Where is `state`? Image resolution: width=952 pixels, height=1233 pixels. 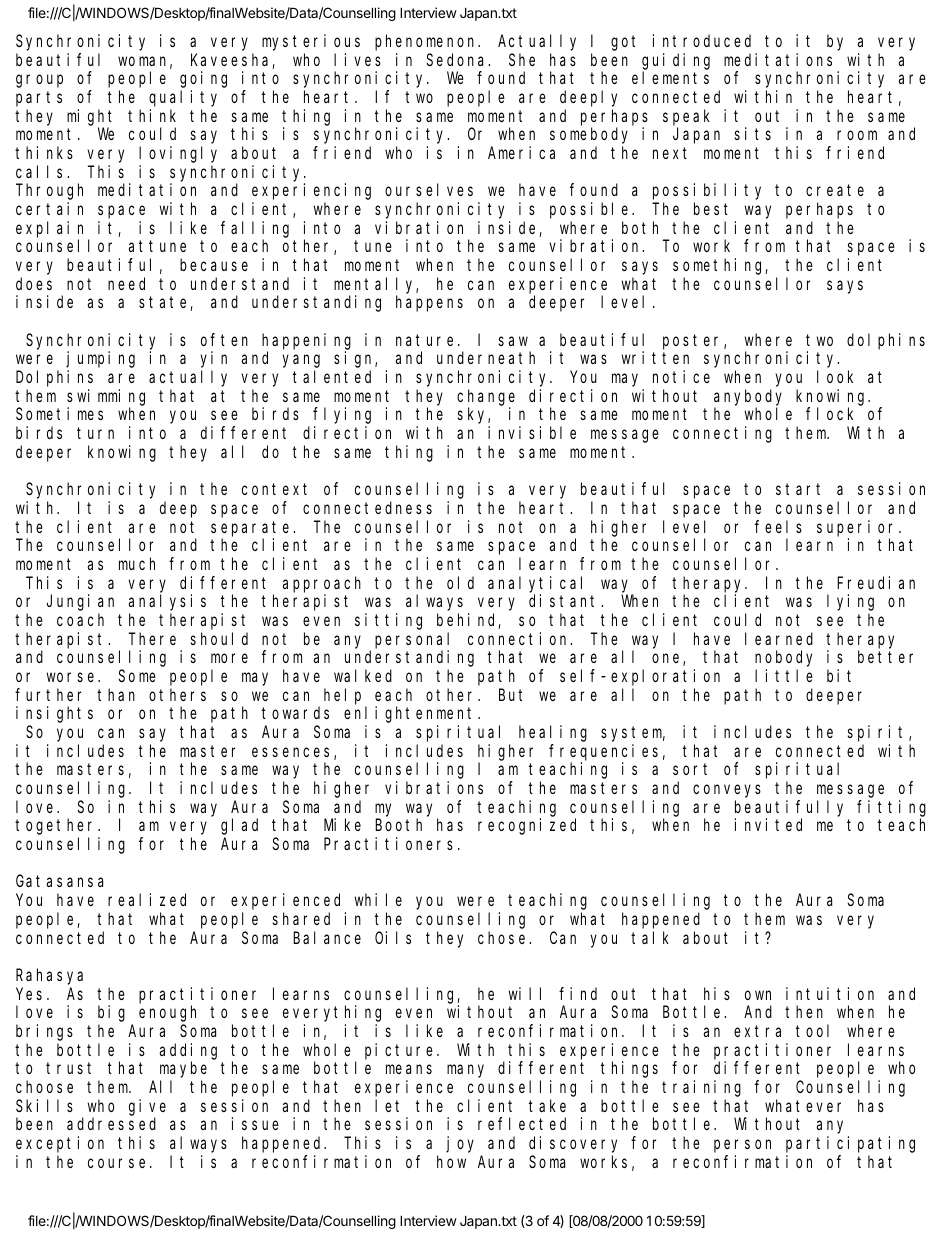 state is located at coordinates (165, 304).
